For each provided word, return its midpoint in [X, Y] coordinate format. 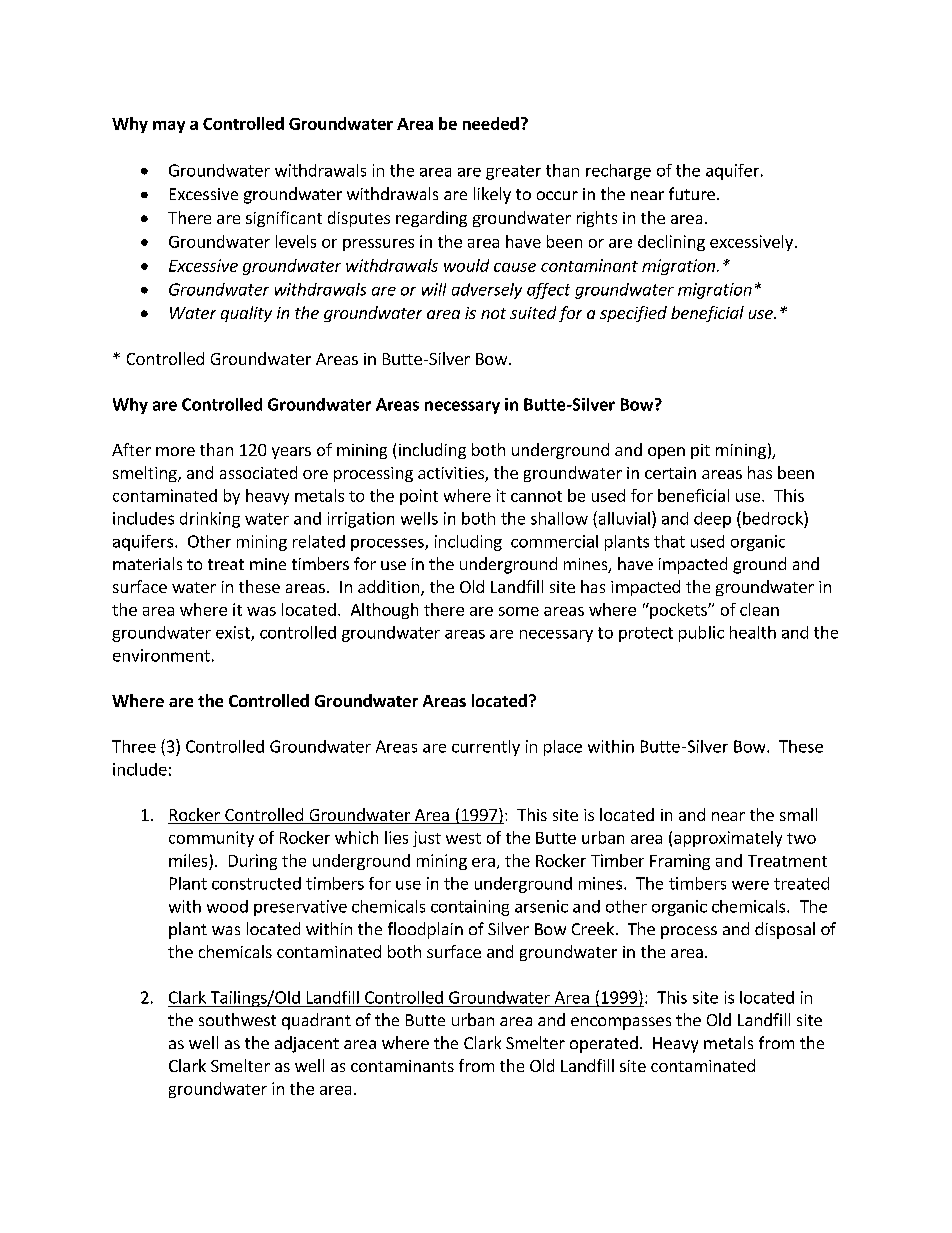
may [169, 127]
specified [633, 314]
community [211, 839]
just [427, 839]
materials [147, 563]
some [519, 611]
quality [246, 314]
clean [759, 609]
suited [533, 312]
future [692, 193]
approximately [728, 839]
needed [491, 123]
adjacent [307, 1044]
